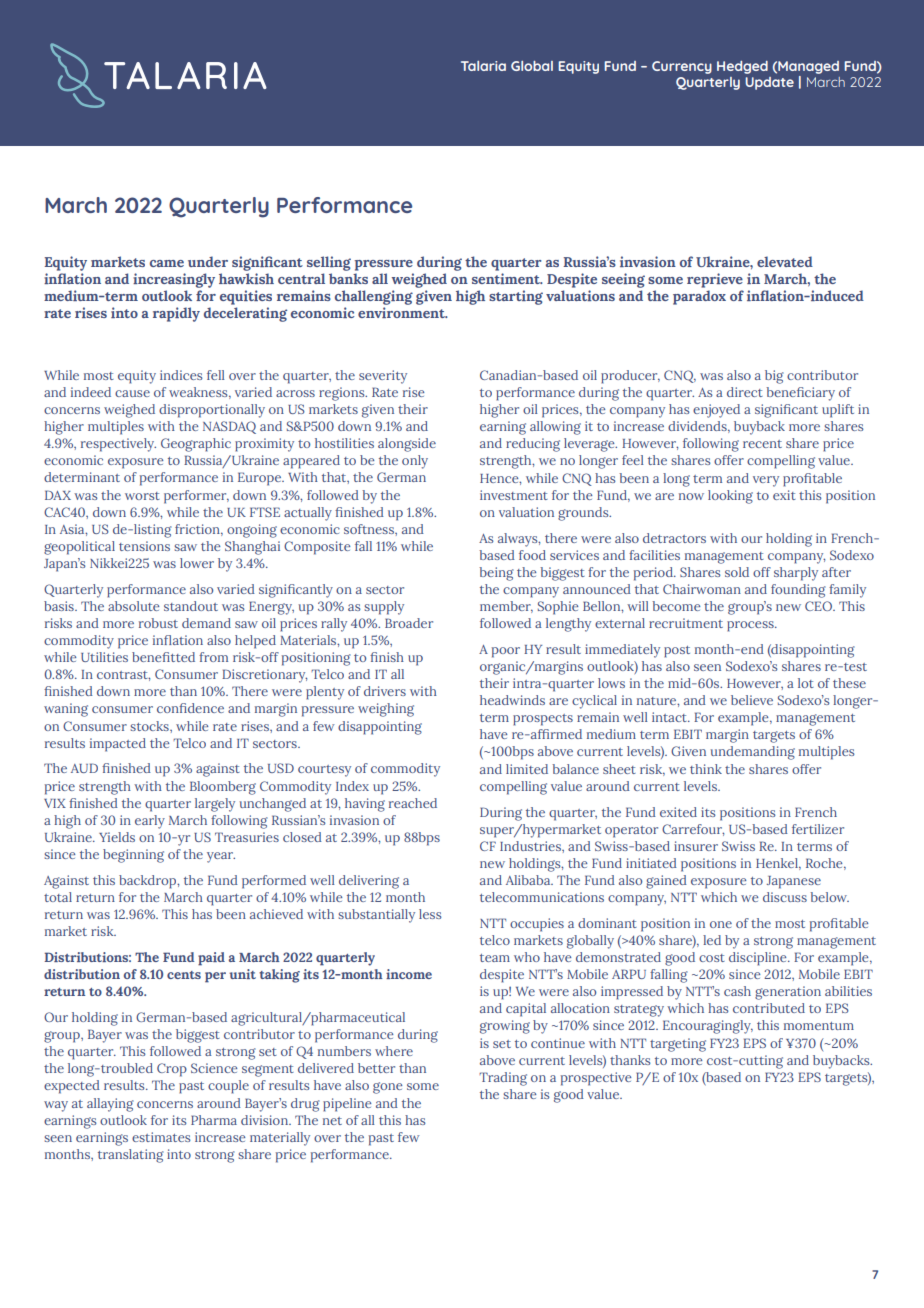  I want to click on respectively, so click(118, 445).
